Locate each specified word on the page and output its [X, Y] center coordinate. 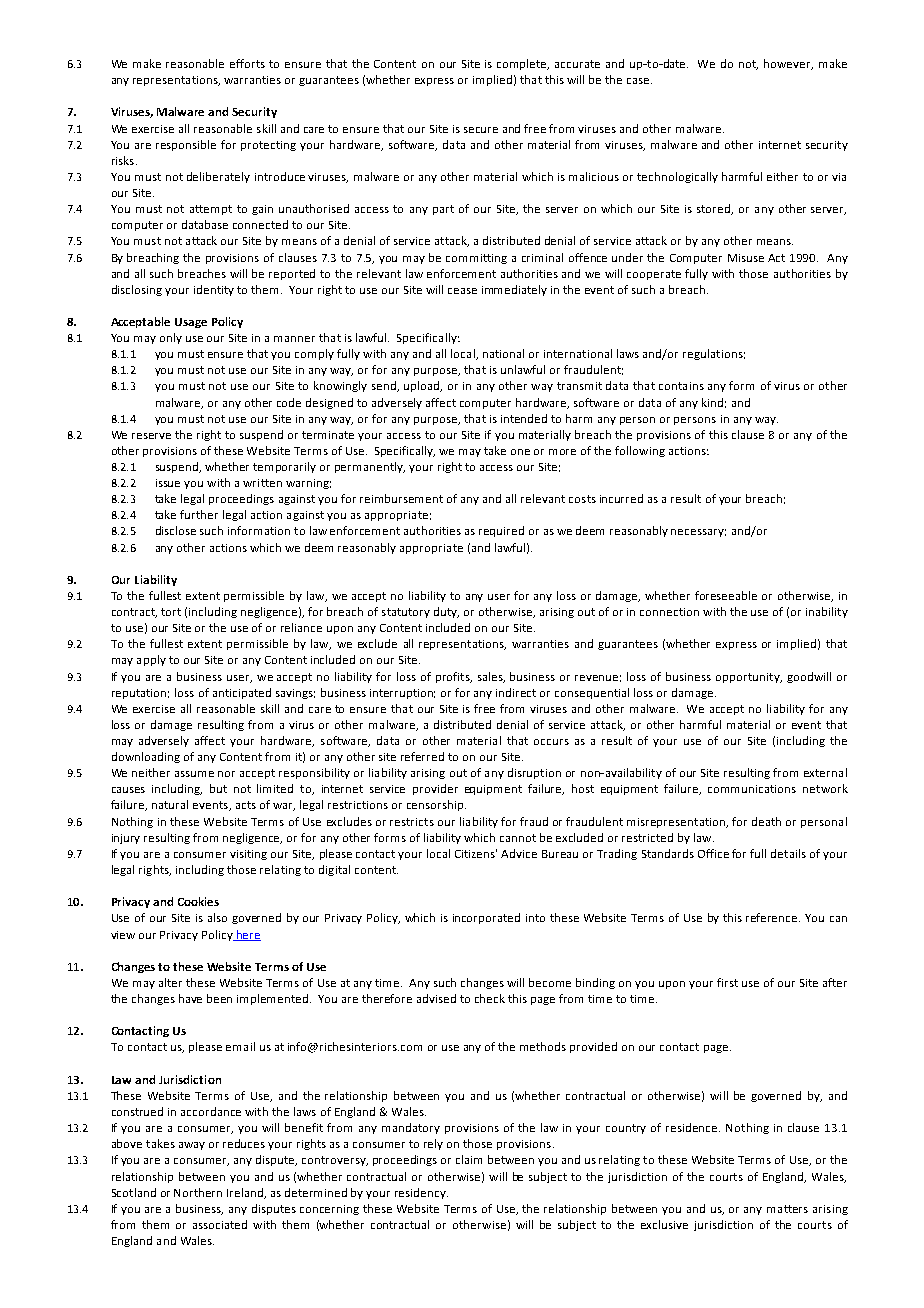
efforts [247, 63]
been [219, 998]
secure [481, 130]
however [788, 64]
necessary [698, 533]
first [727, 982]
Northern [198, 1192]
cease [462, 291]
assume [194, 774]
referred [422, 756]
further [199, 514]
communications [752, 789]
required [501, 531]
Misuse [746, 258]
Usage [191, 323]
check [490, 998]
